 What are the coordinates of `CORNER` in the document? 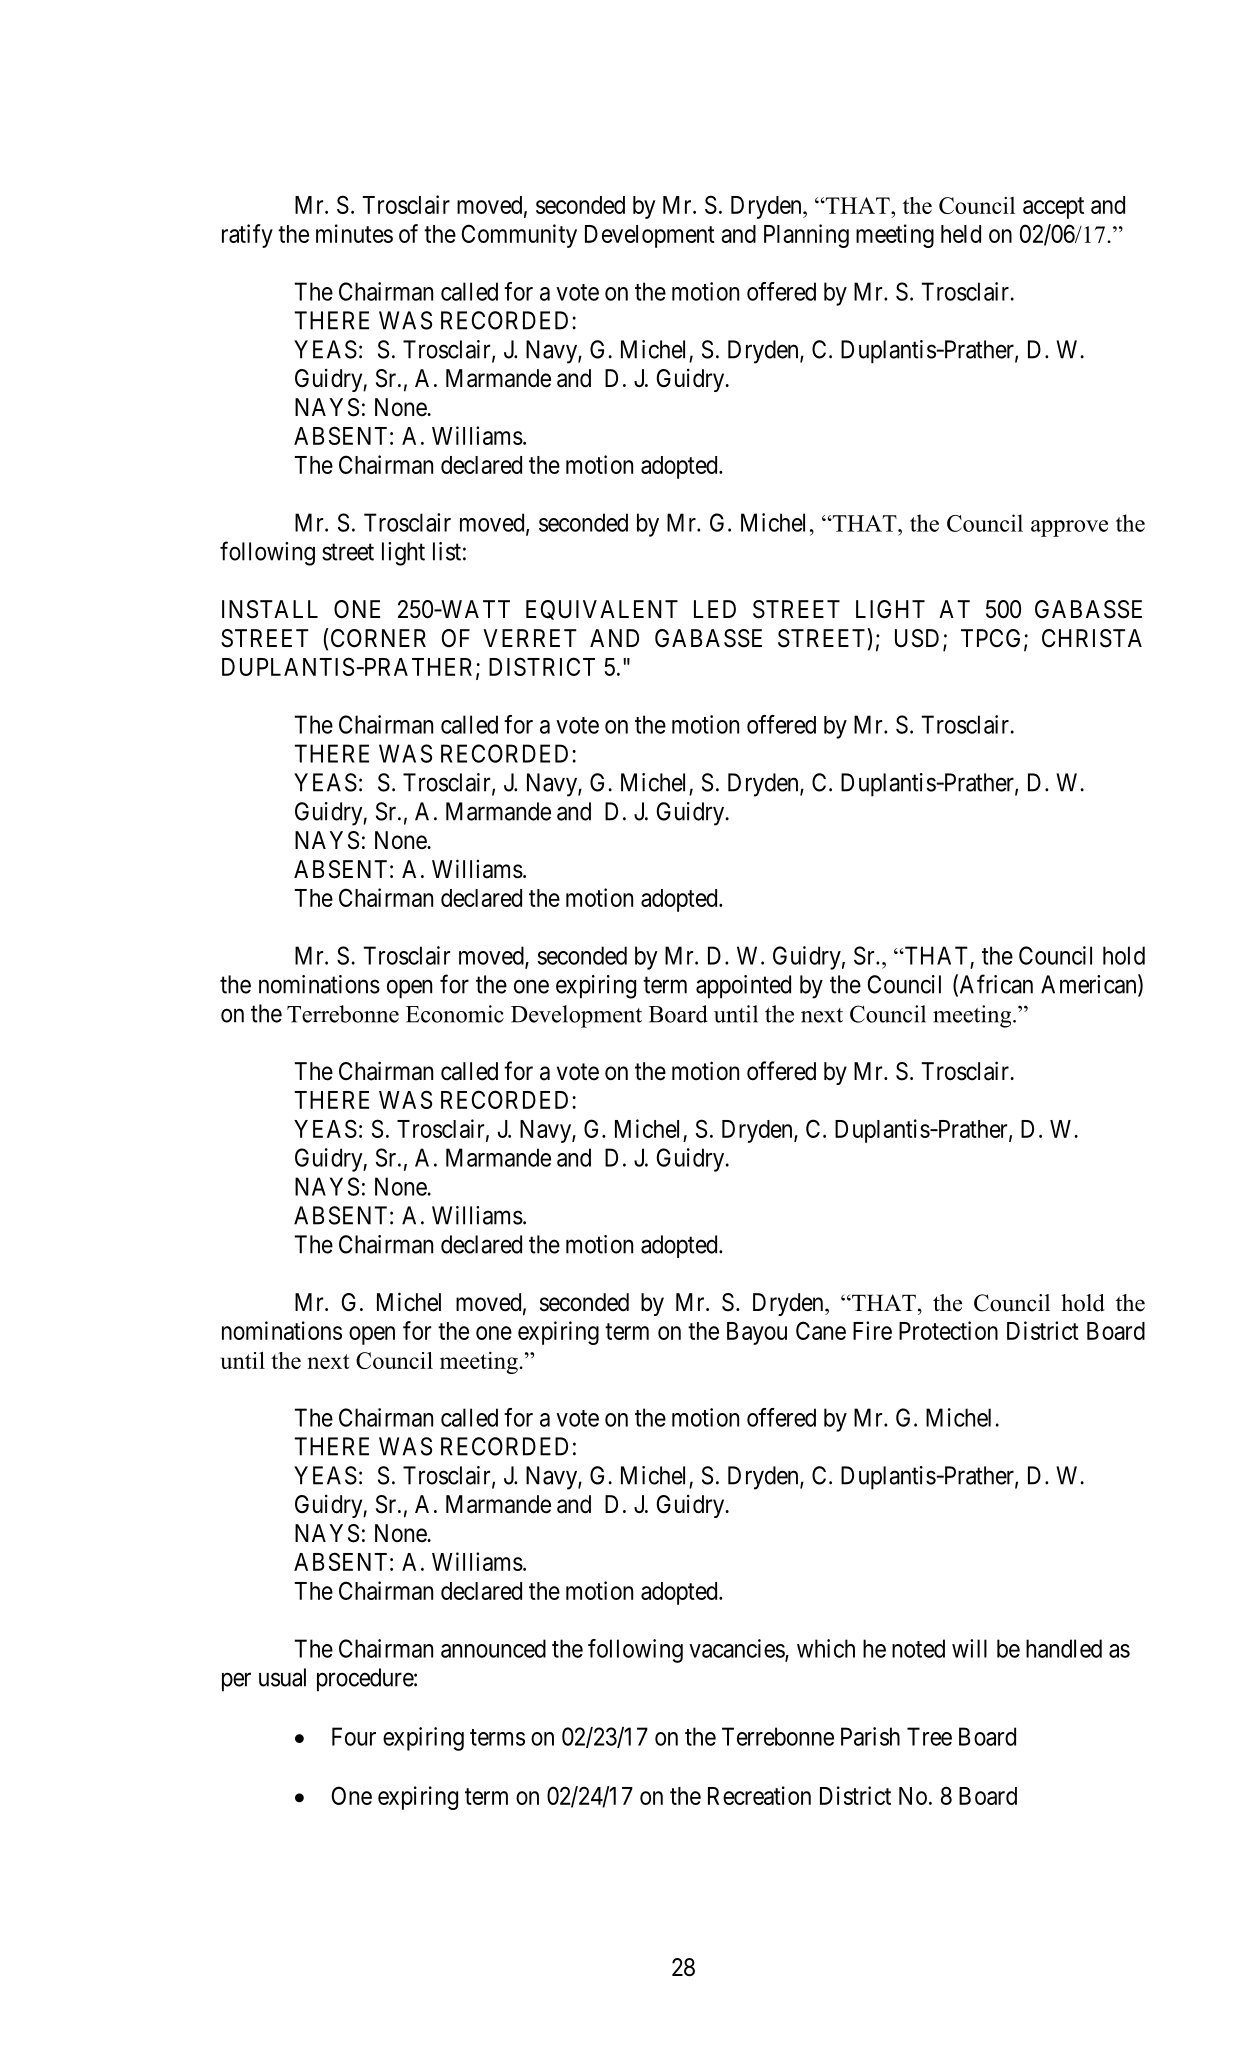 It's located at (377, 638).
